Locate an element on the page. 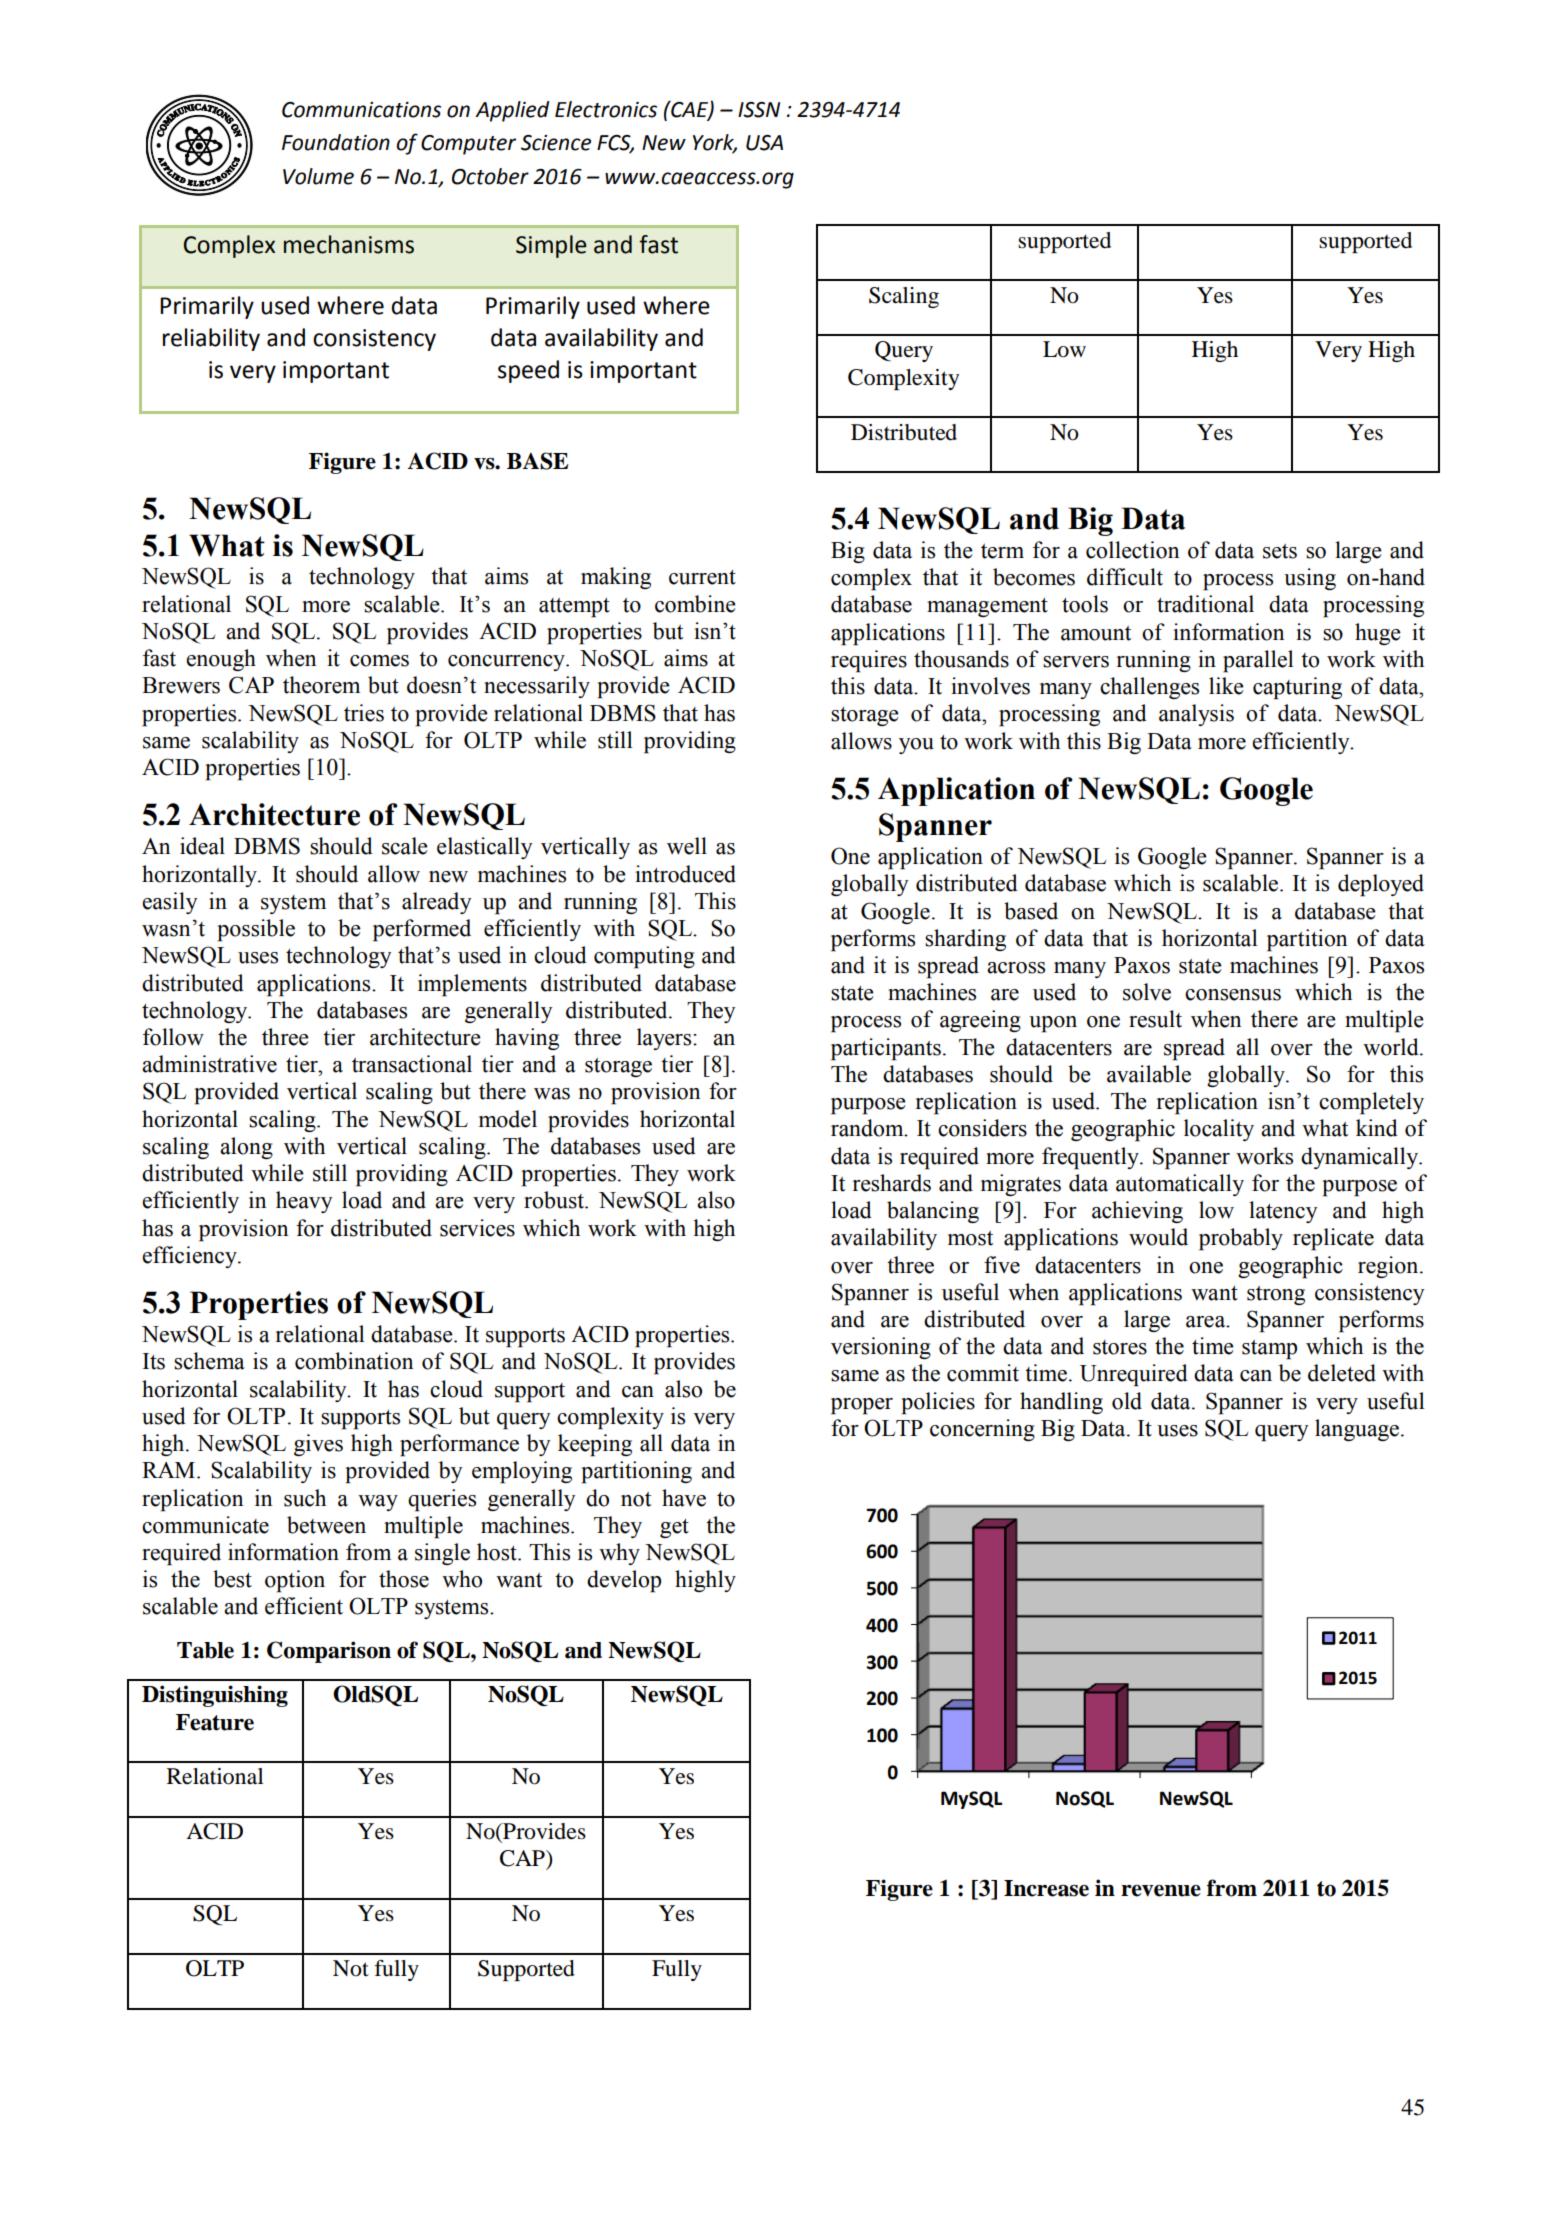 Image resolution: width=1567 pixels, height=2215 pixels. sets is located at coordinates (1280, 551).
